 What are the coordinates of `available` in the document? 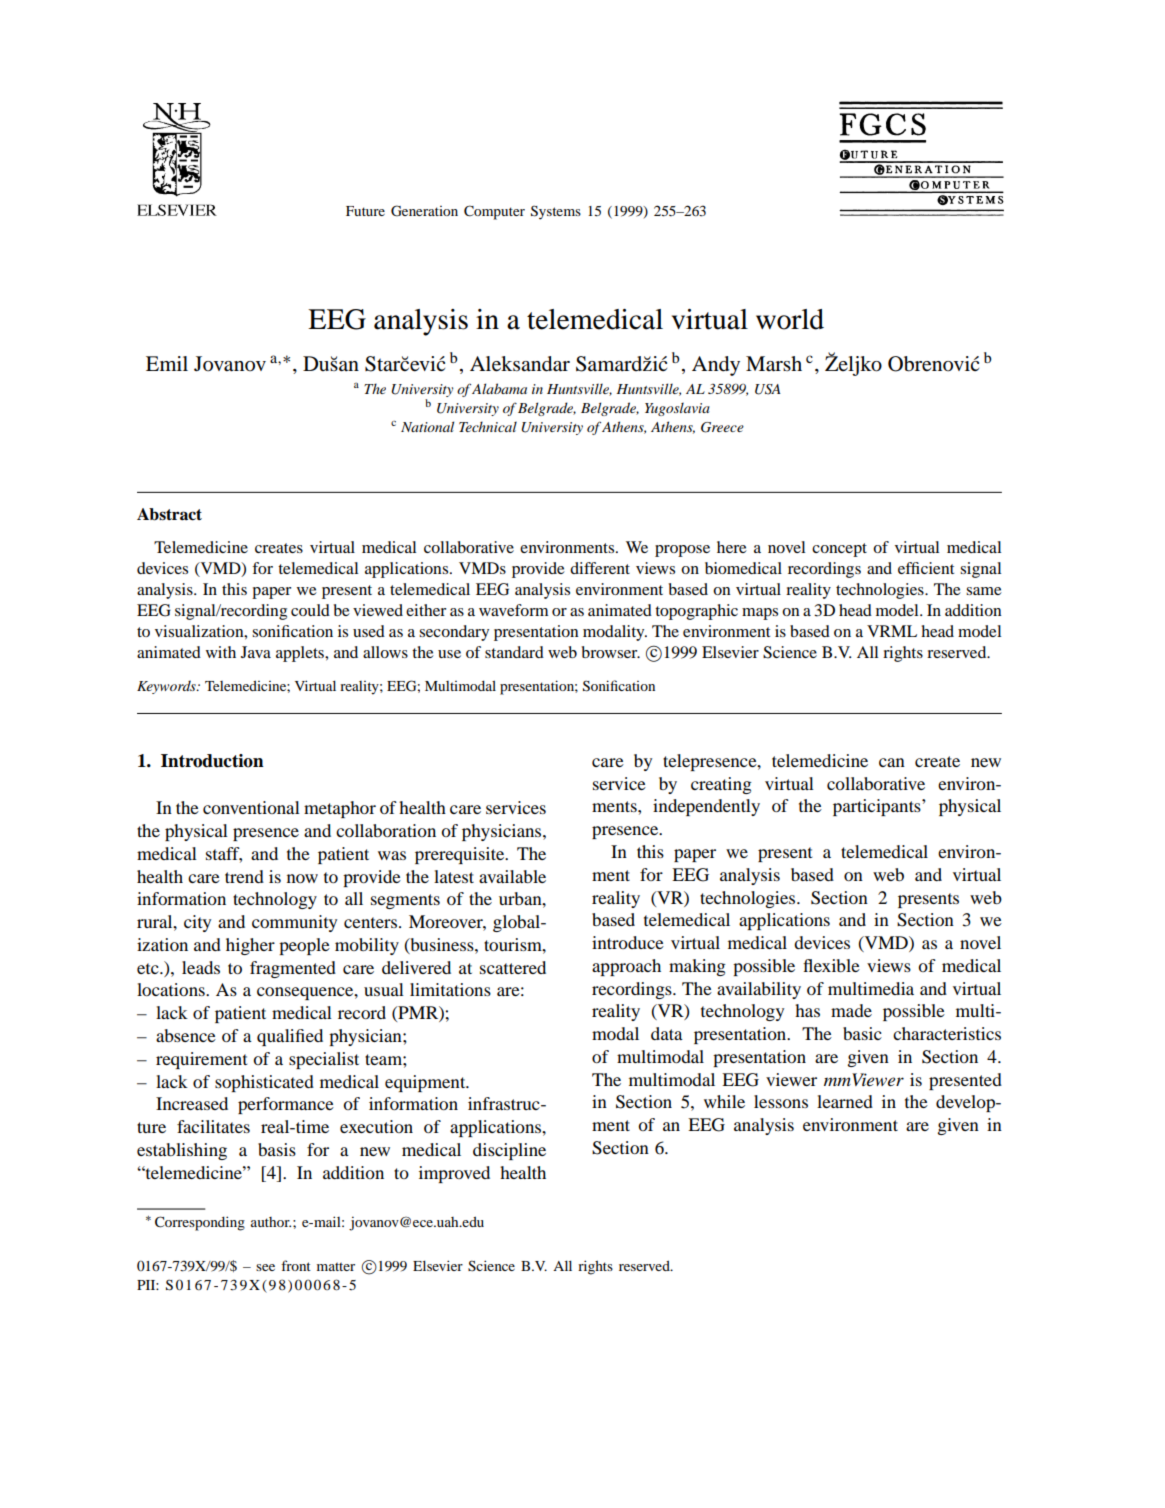 It's located at (512, 876).
